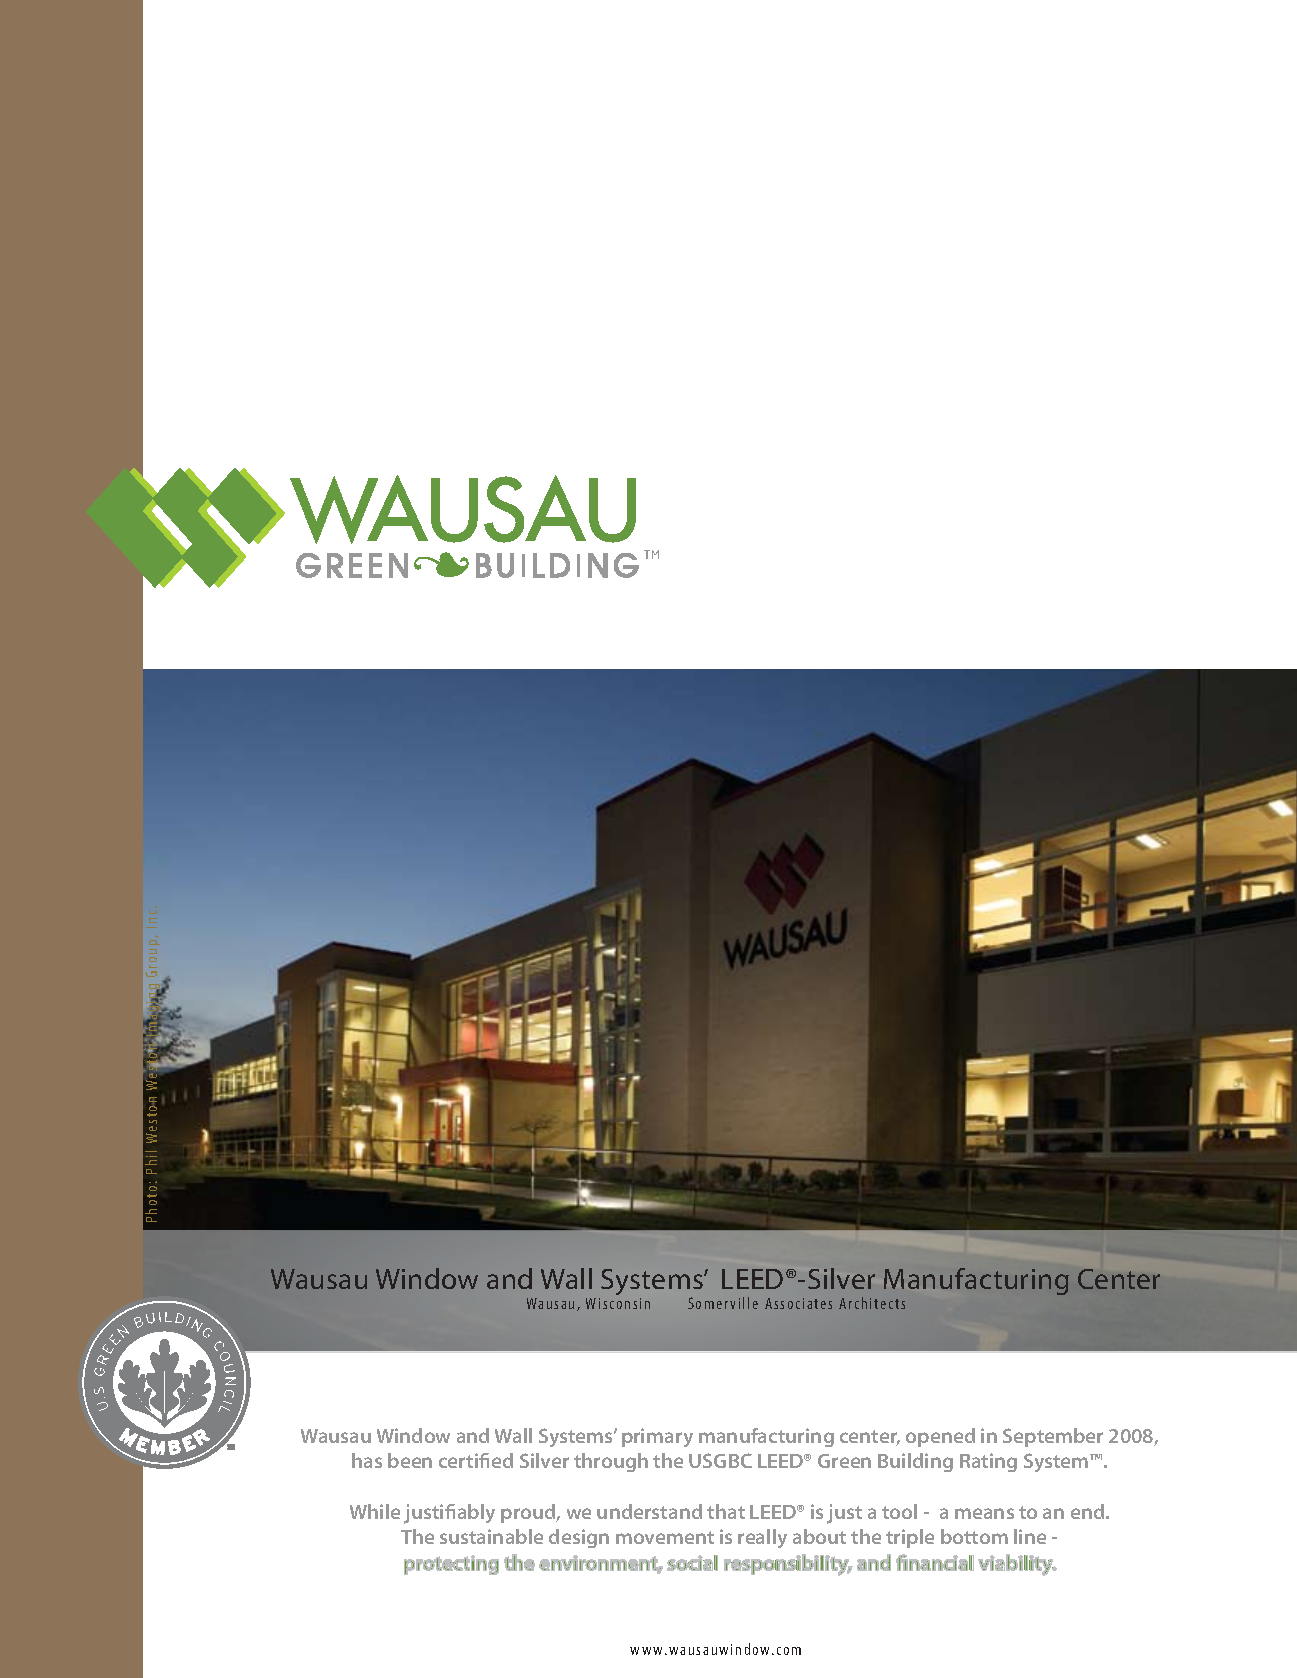 The image size is (1297, 1678). I want to click on Rating, so click(988, 1462).
